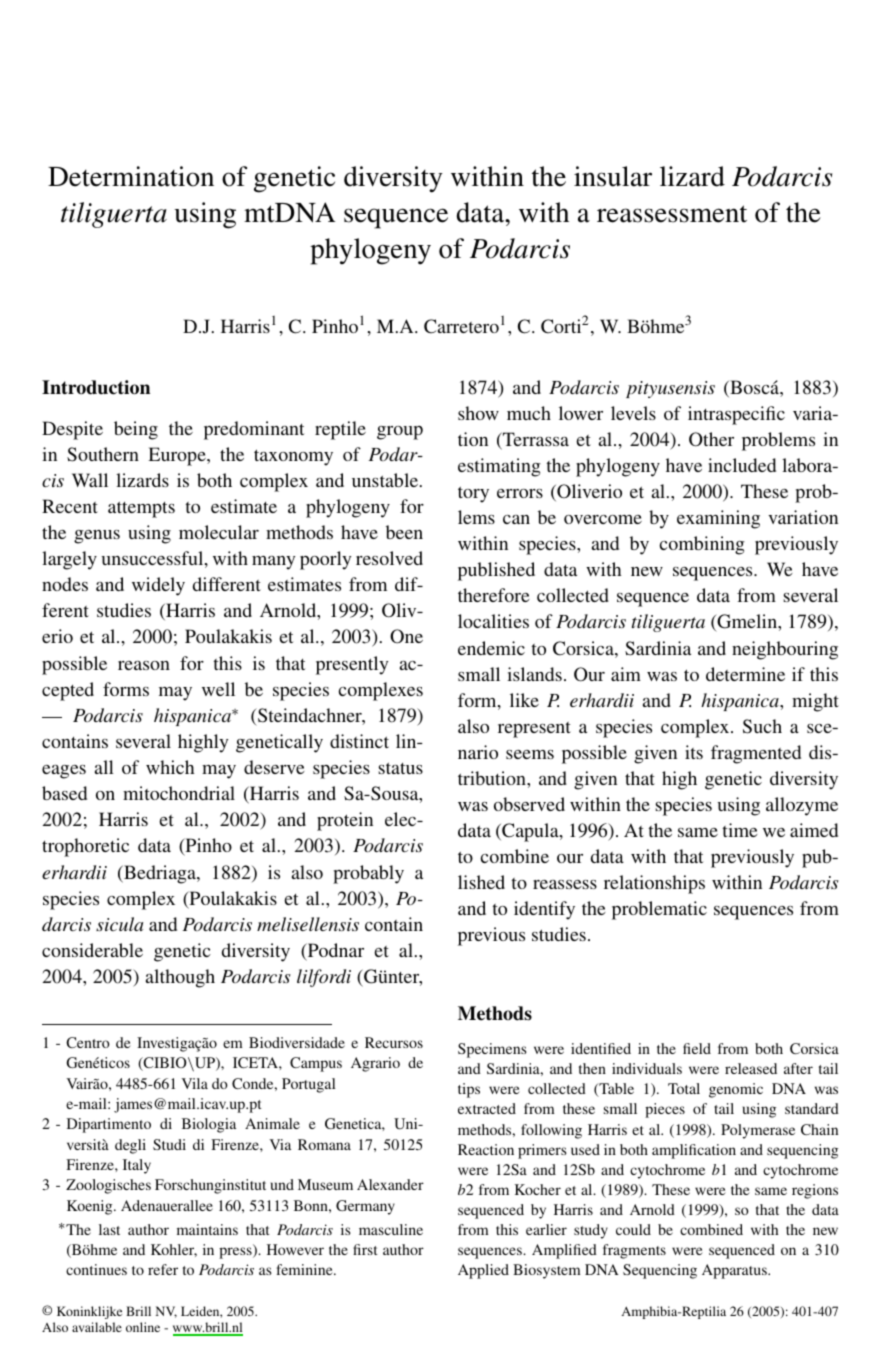 The width and height of the screenshot is (878, 1372). Describe the element at coordinates (492, 1050) in the screenshot. I see `Specimens` at that location.
